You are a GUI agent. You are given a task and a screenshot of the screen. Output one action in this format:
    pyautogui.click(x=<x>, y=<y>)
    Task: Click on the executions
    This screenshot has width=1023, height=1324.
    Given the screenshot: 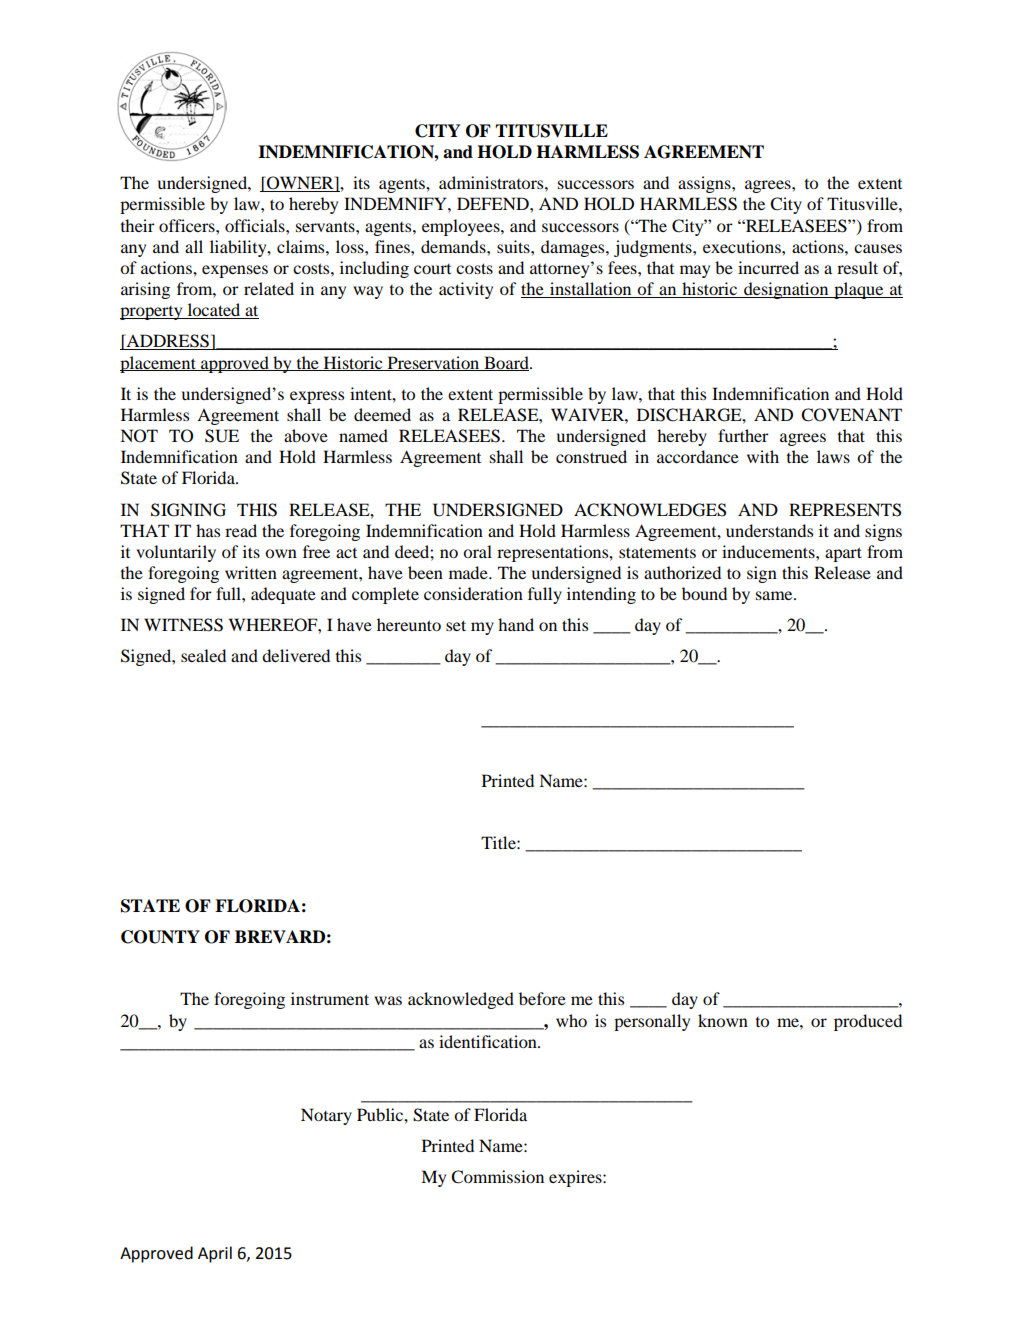 What is the action you would take?
    pyautogui.click(x=743, y=246)
